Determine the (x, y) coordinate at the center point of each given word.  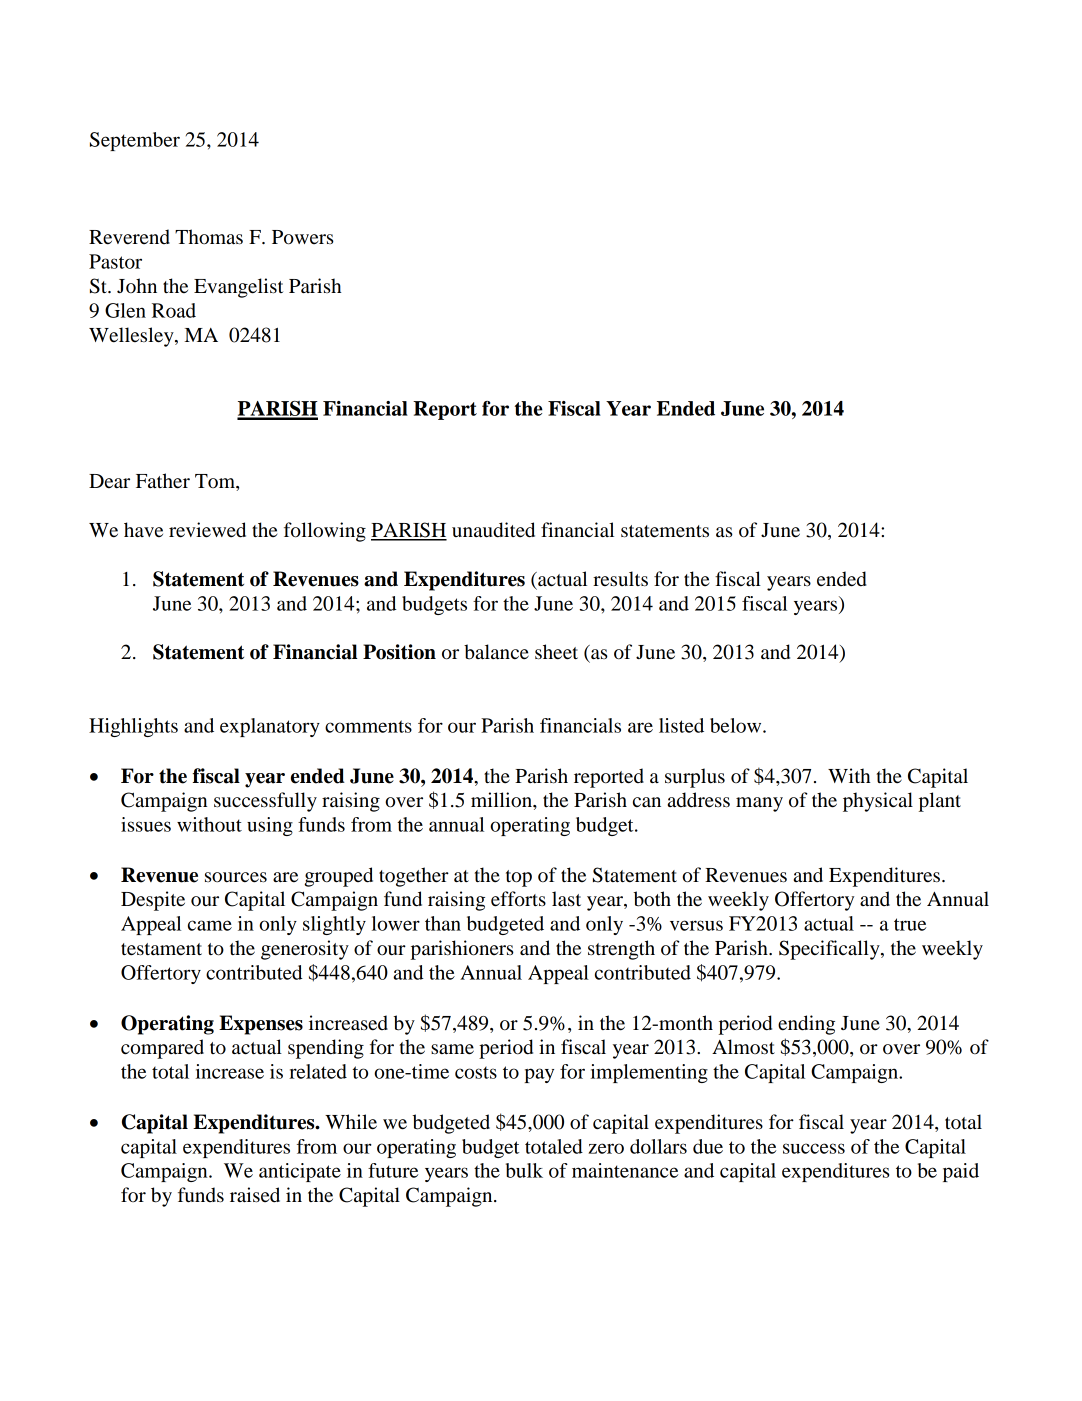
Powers (303, 237)
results (620, 579)
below (737, 725)
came (210, 925)
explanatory (270, 727)
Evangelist (238, 288)
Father (163, 481)
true (910, 924)
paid (961, 1172)
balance (496, 652)
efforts (518, 899)
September (135, 141)
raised (255, 1195)
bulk (524, 1170)
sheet (556, 652)
